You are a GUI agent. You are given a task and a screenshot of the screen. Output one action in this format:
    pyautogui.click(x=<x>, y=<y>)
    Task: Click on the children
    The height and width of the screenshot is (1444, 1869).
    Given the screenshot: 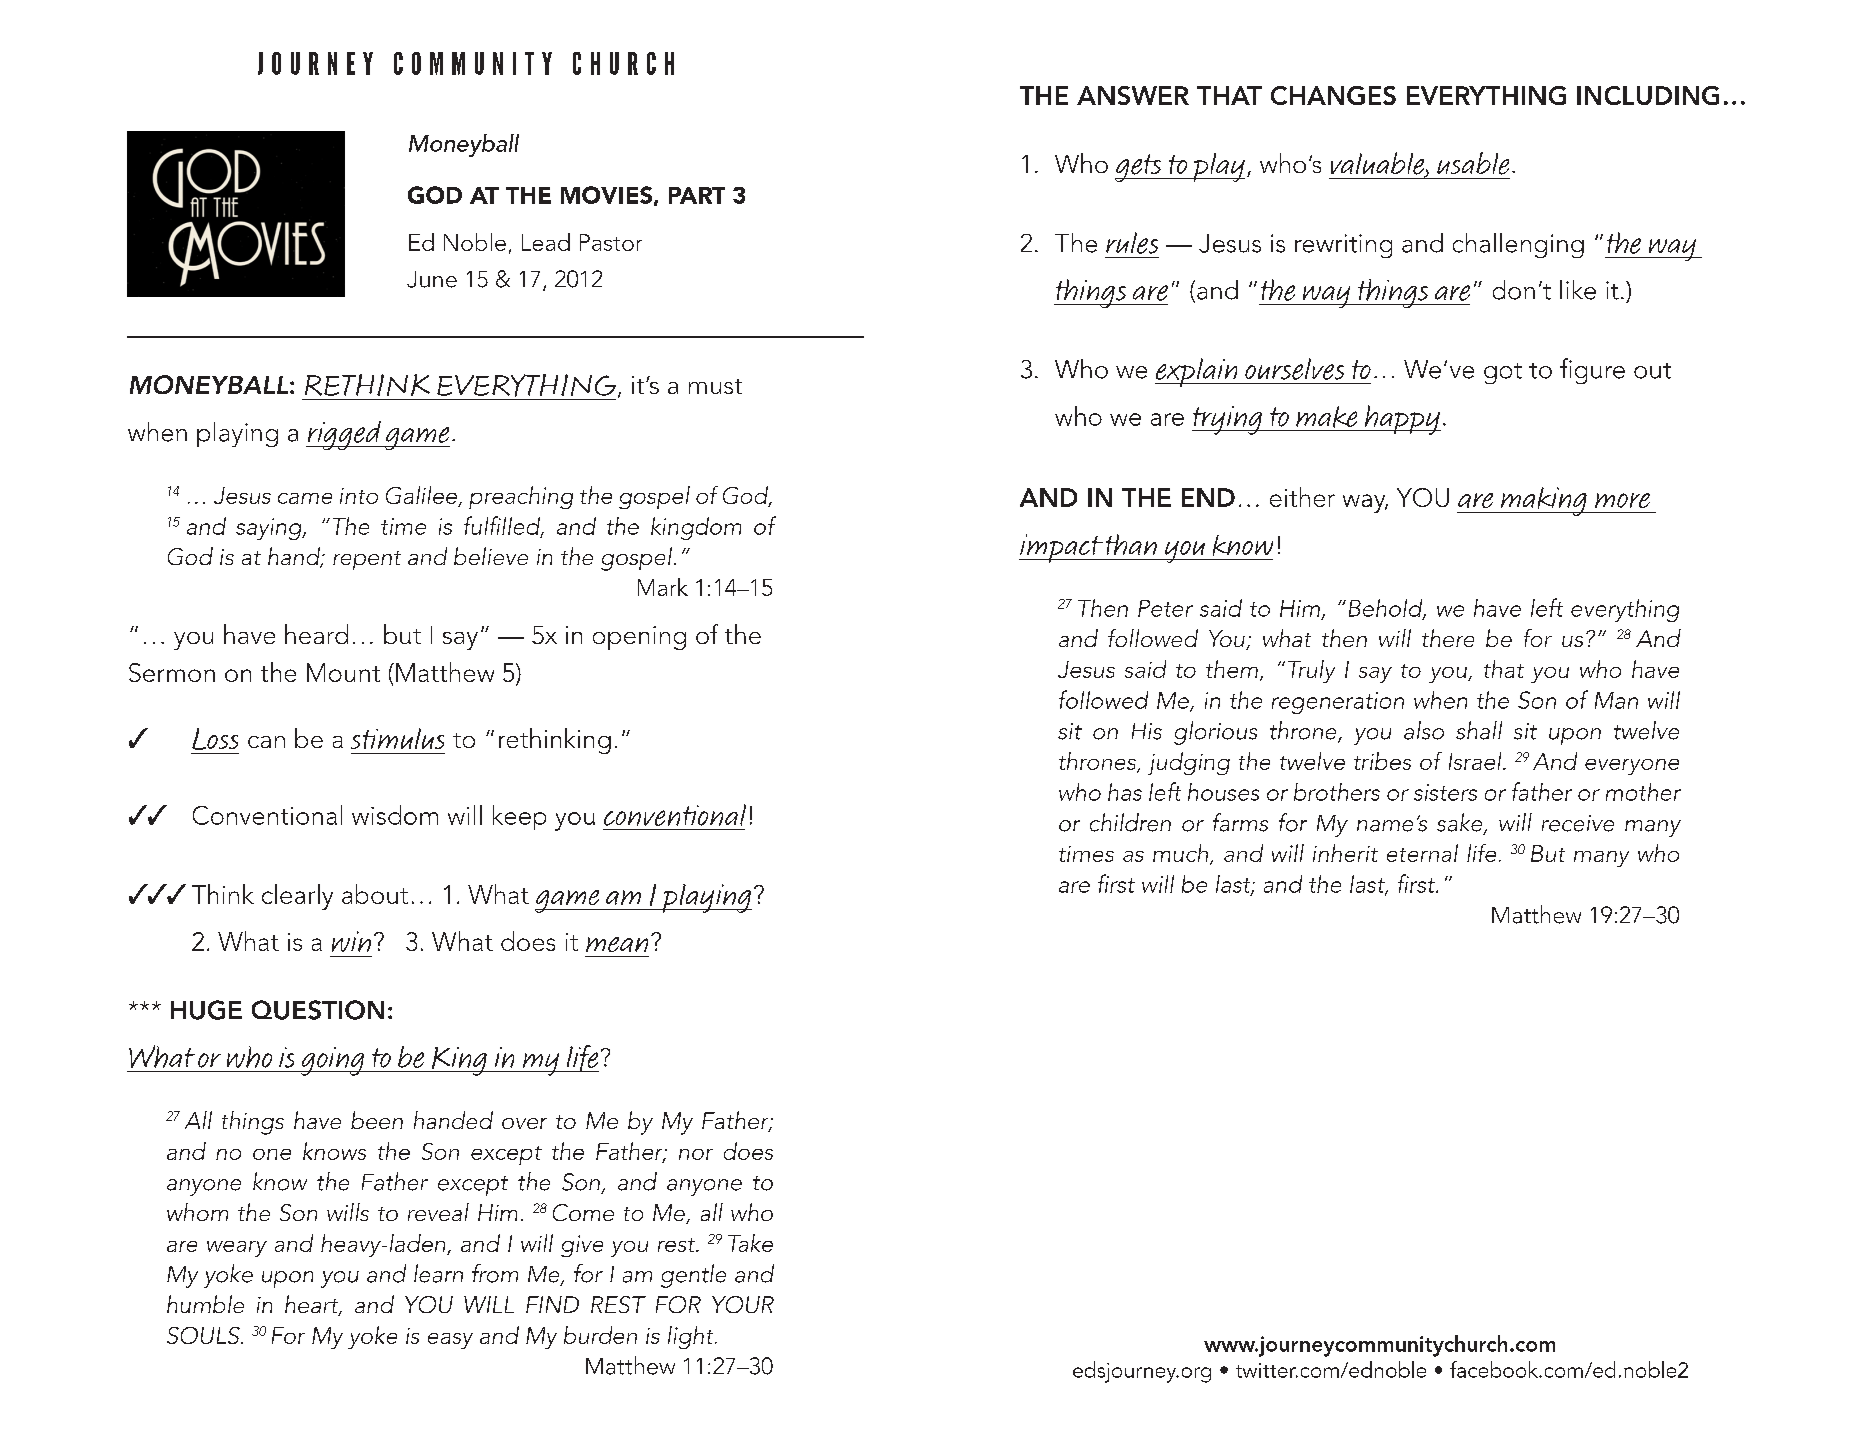 What is the action you would take?
    pyautogui.click(x=1130, y=822)
